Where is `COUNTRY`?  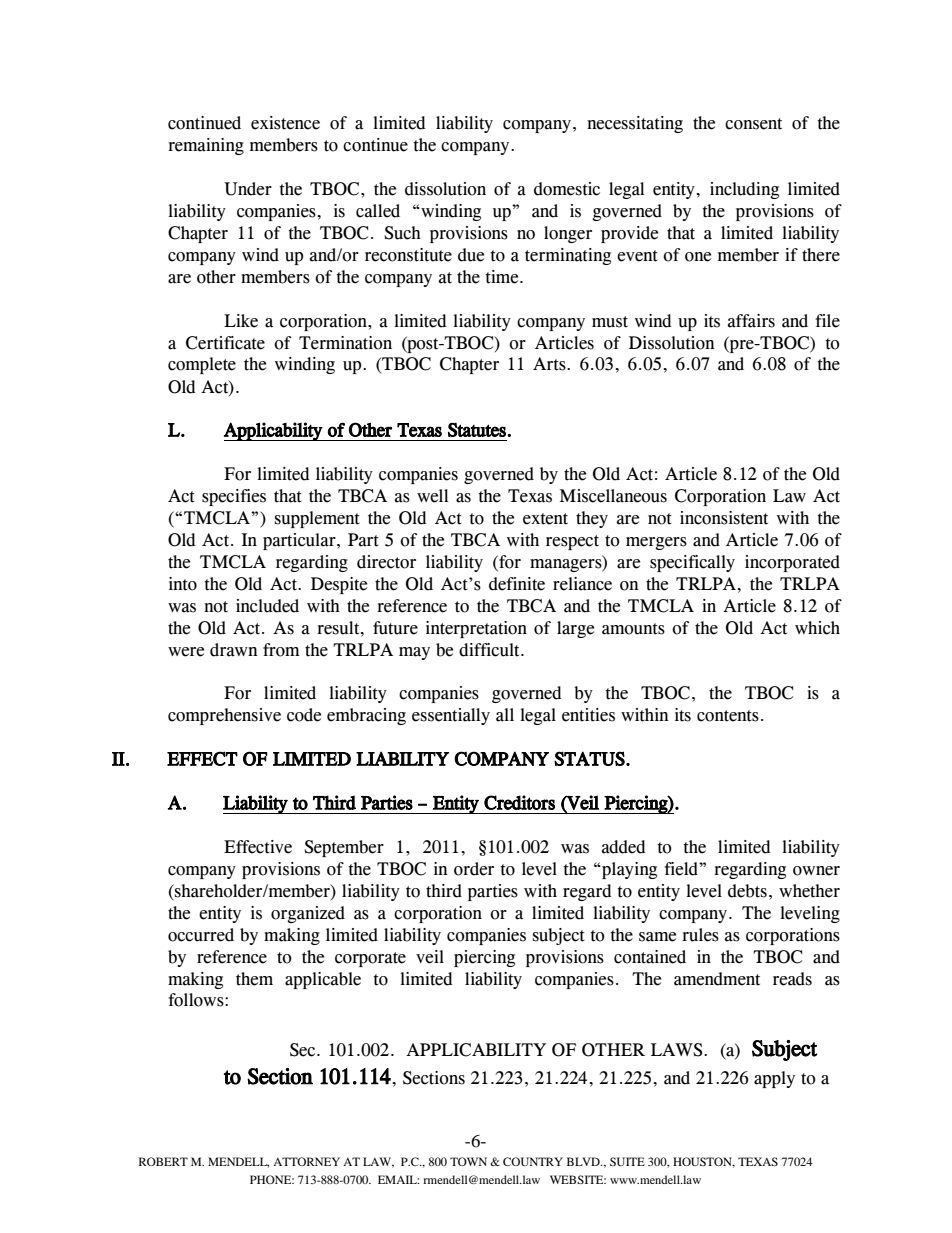
COUNTRY is located at coordinates (533, 1161).
